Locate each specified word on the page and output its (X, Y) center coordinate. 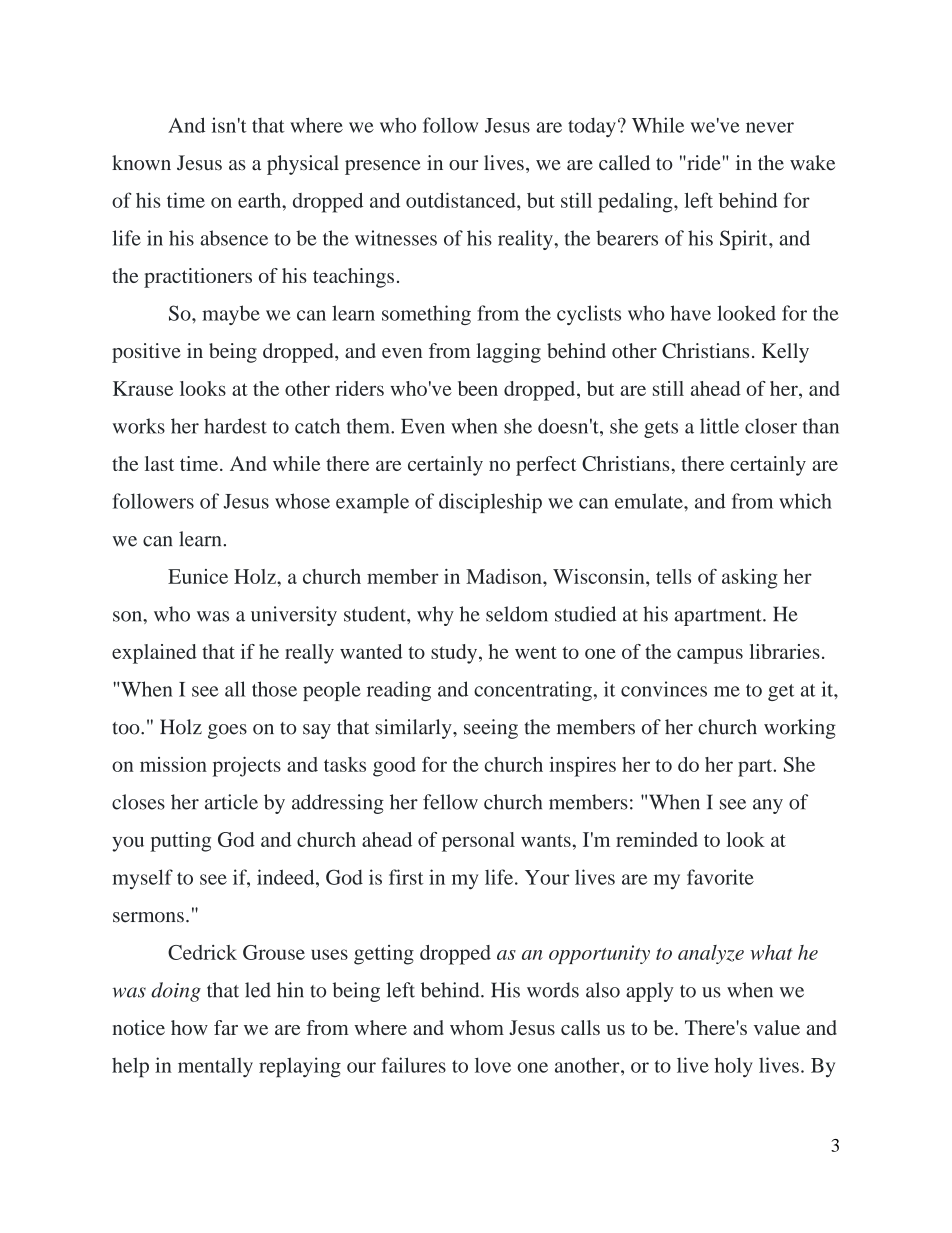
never (770, 127)
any (768, 806)
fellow (450, 802)
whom (477, 1027)
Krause (143, 388)
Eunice (198, 576)
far (226, 1027)
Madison (505, 576)
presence (382, 167)
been (478, 388)
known (141, 163)
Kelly (785, 353)
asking (750, 579)
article (231, 802)
